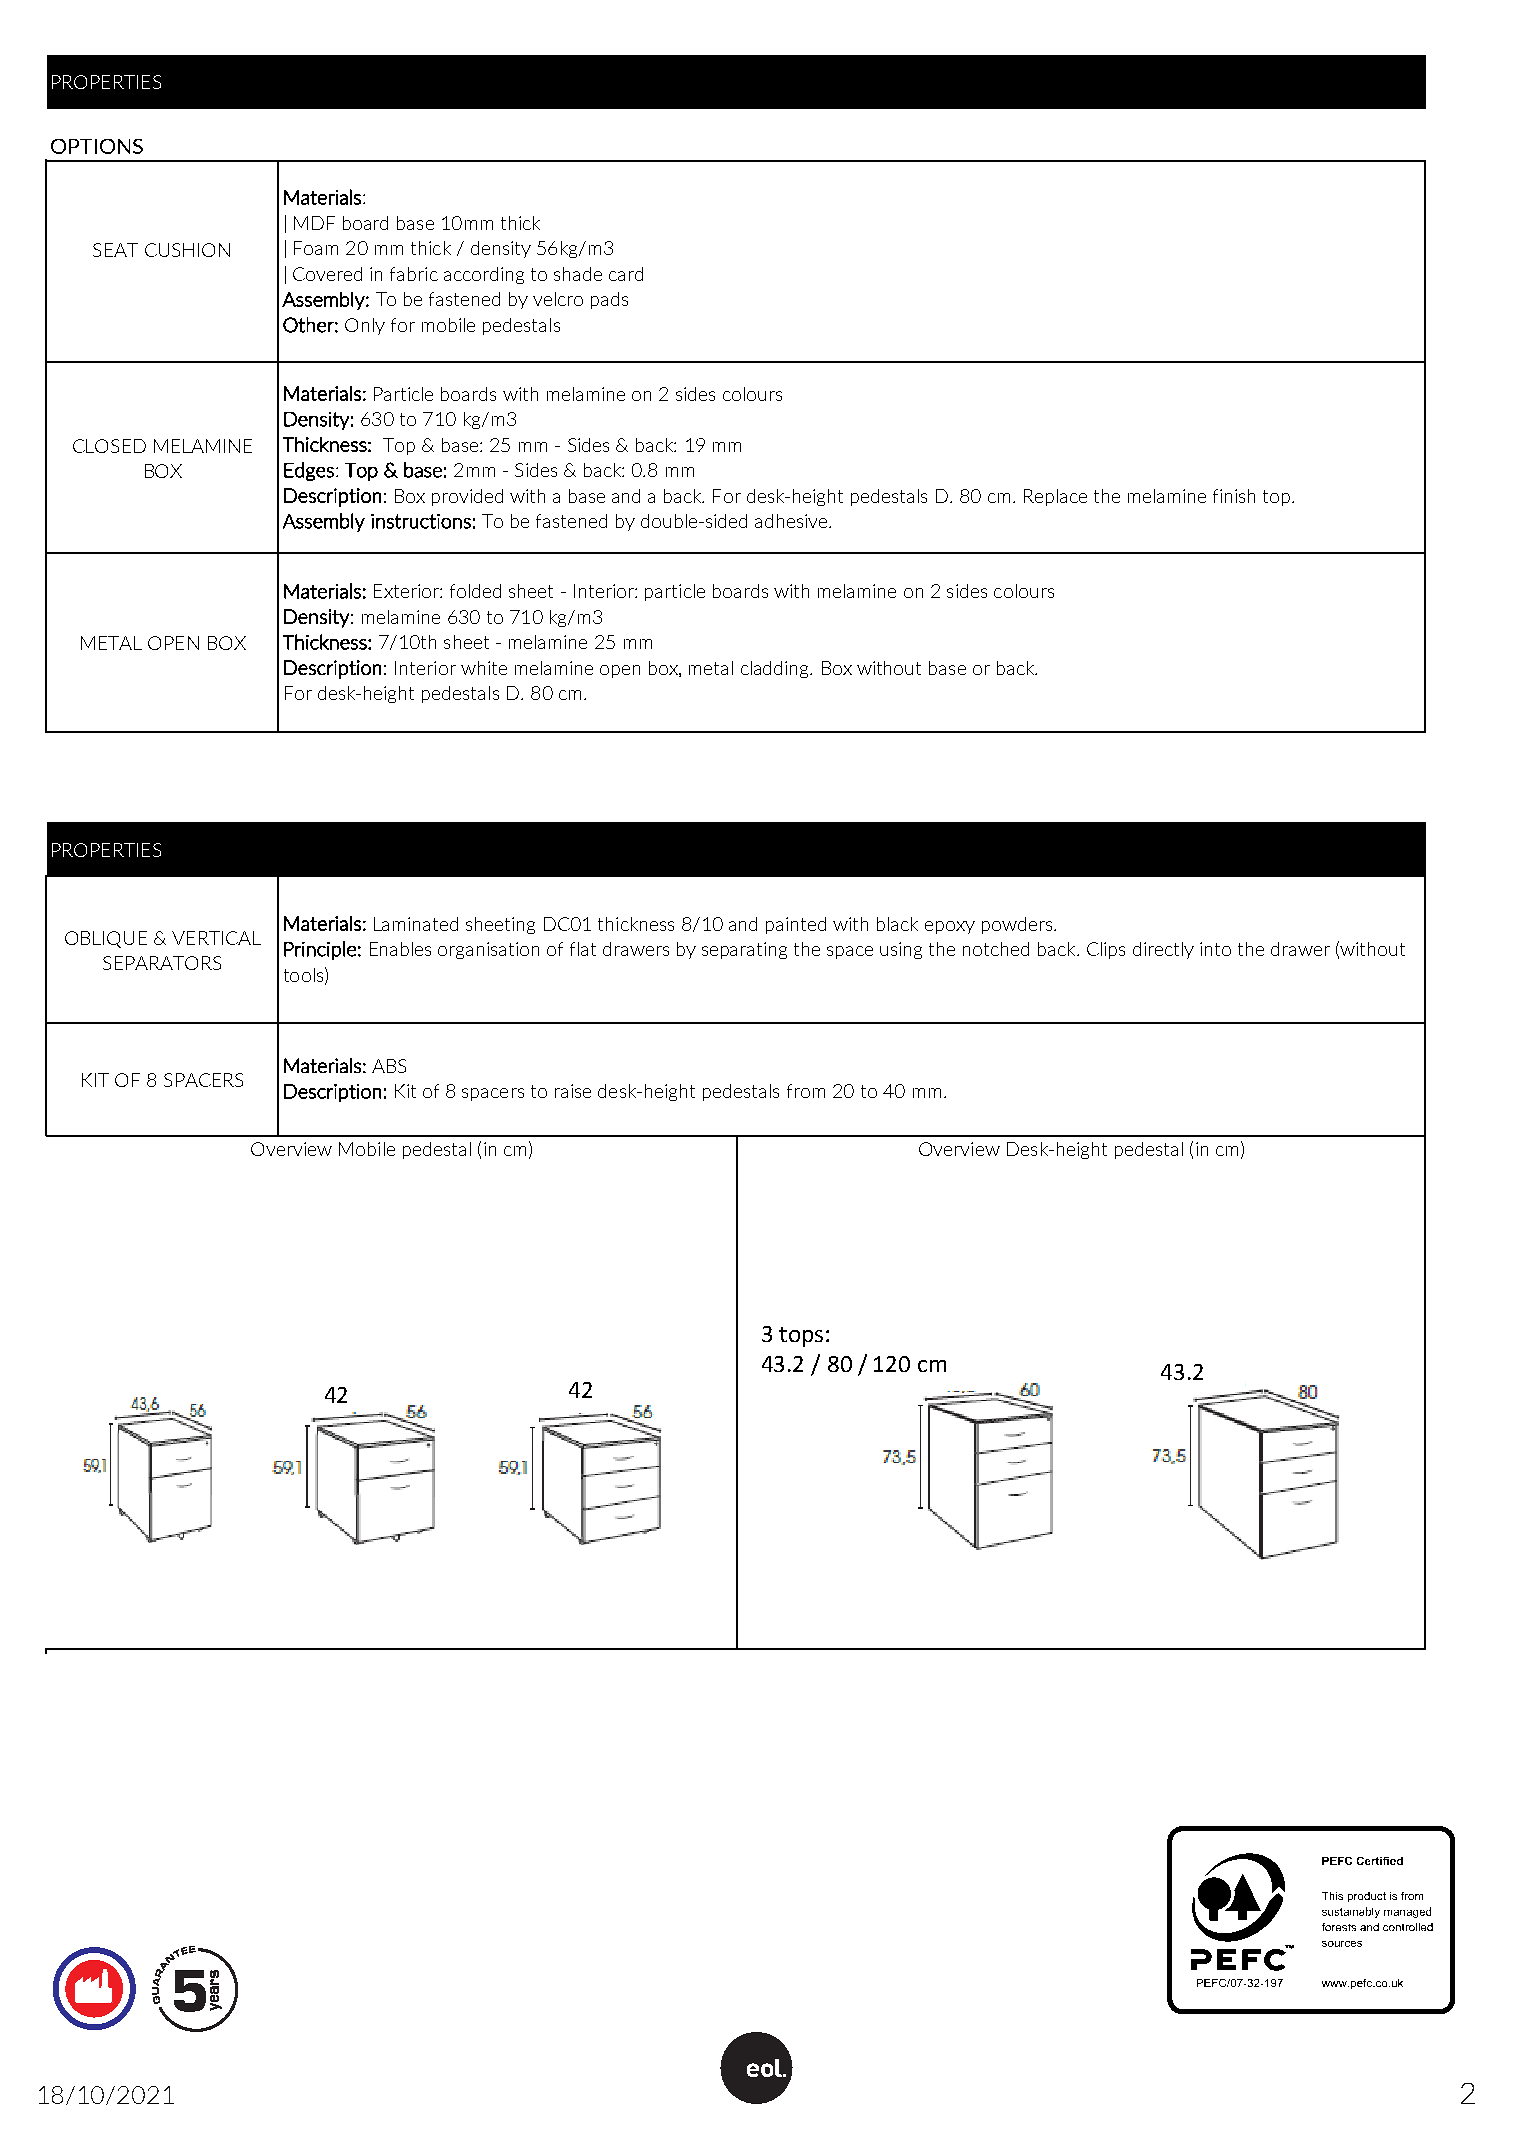  I want to click on ABS, so click(389, 1066).
